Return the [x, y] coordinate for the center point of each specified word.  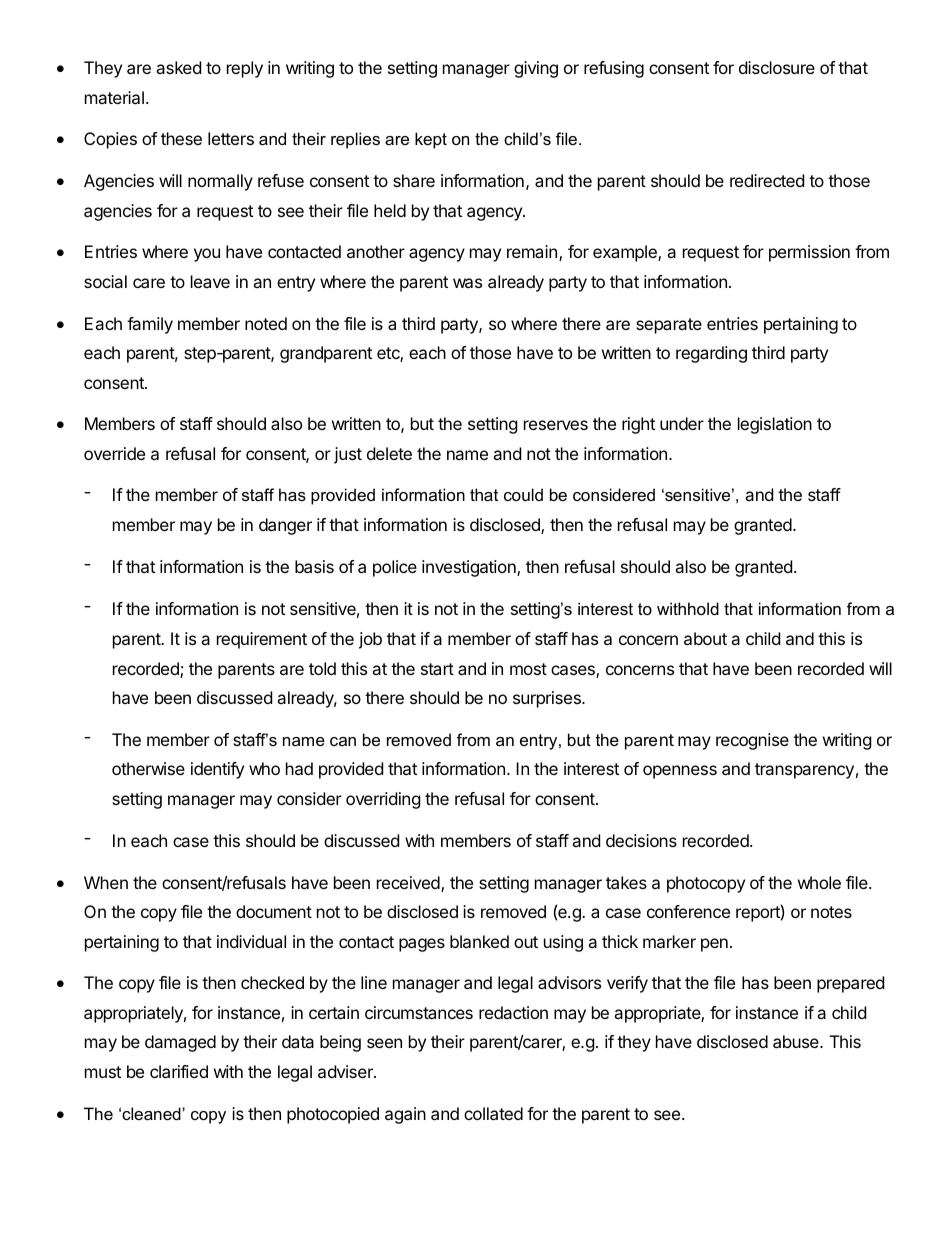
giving [536, 69]
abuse [797, 1041]
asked [178, 67]
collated [493, 1113]
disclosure [777, 67]
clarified [179, 1071]
